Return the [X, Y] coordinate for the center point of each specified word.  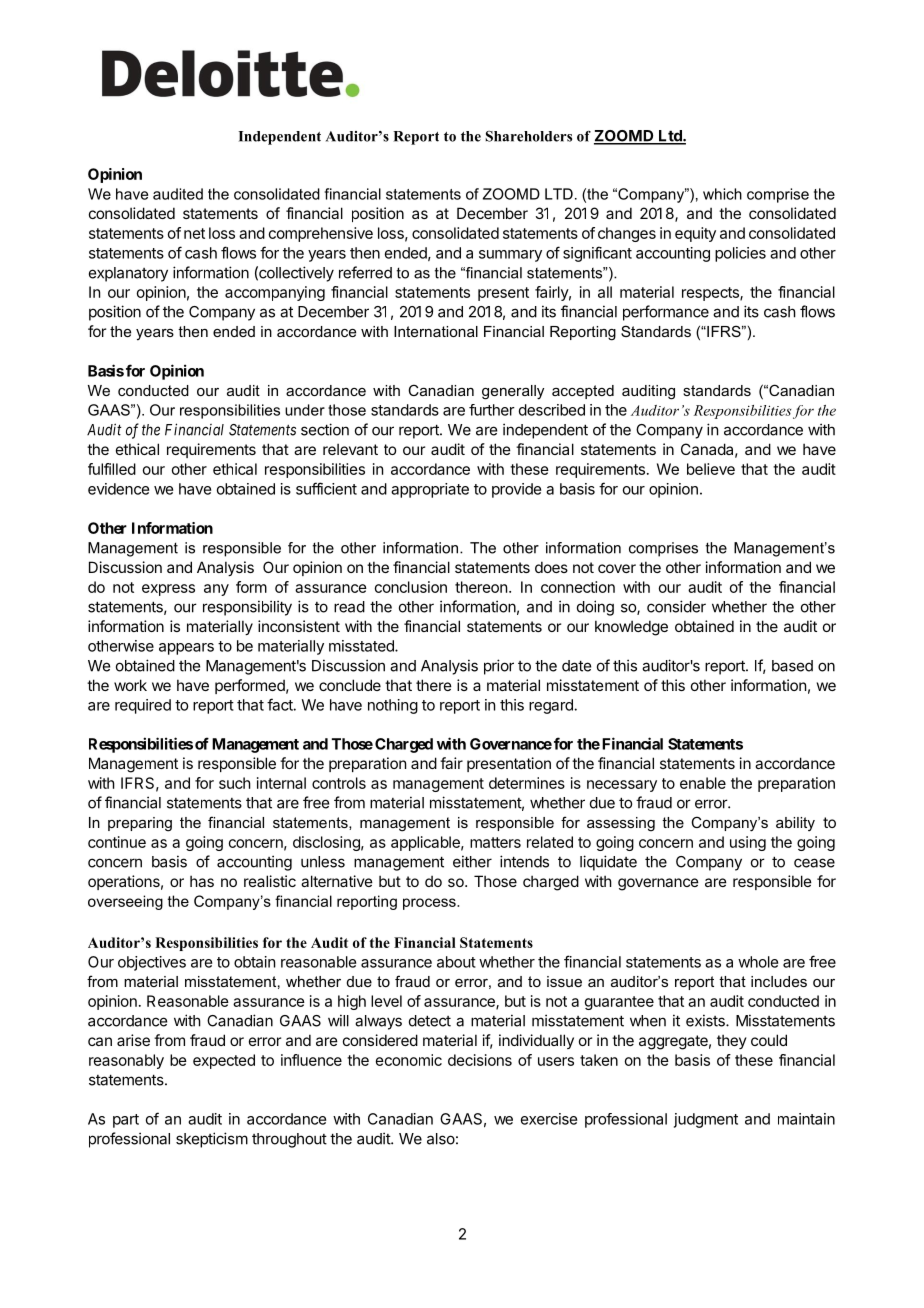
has [202, 881]
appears [186, 649]
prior [499, 667]
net [194, 233]
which [722, 194]
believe [711, 469]
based [792, 666]
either [472, 861]
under [305, 410]
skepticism [212, 1140]
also [441, 1139]
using [748, 843]
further [492, 410]
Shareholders [528, 136]
